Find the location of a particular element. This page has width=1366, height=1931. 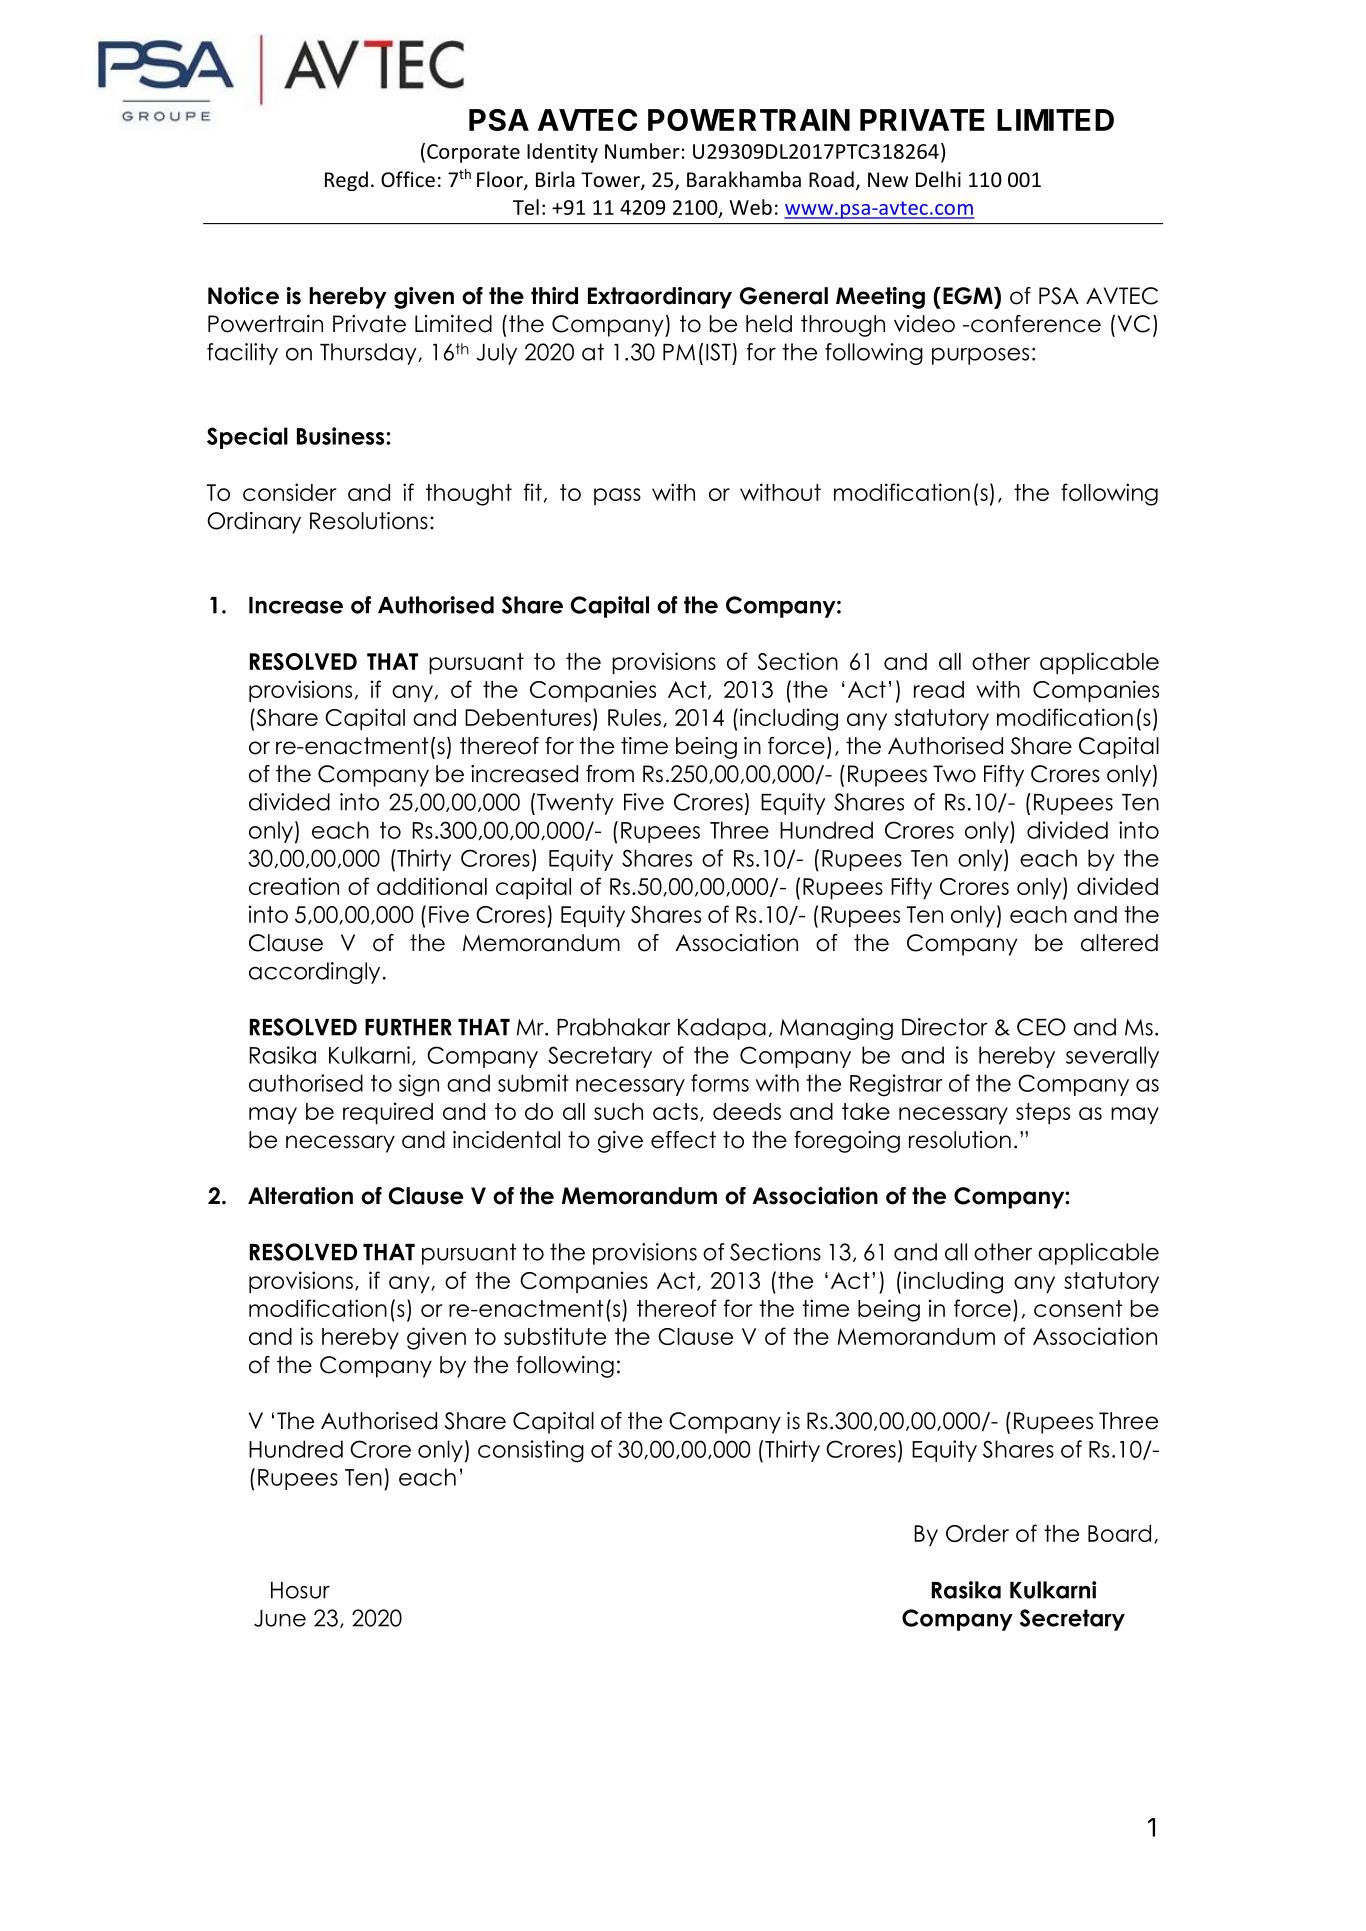

Delhi is located at coordinates (938, 179).
